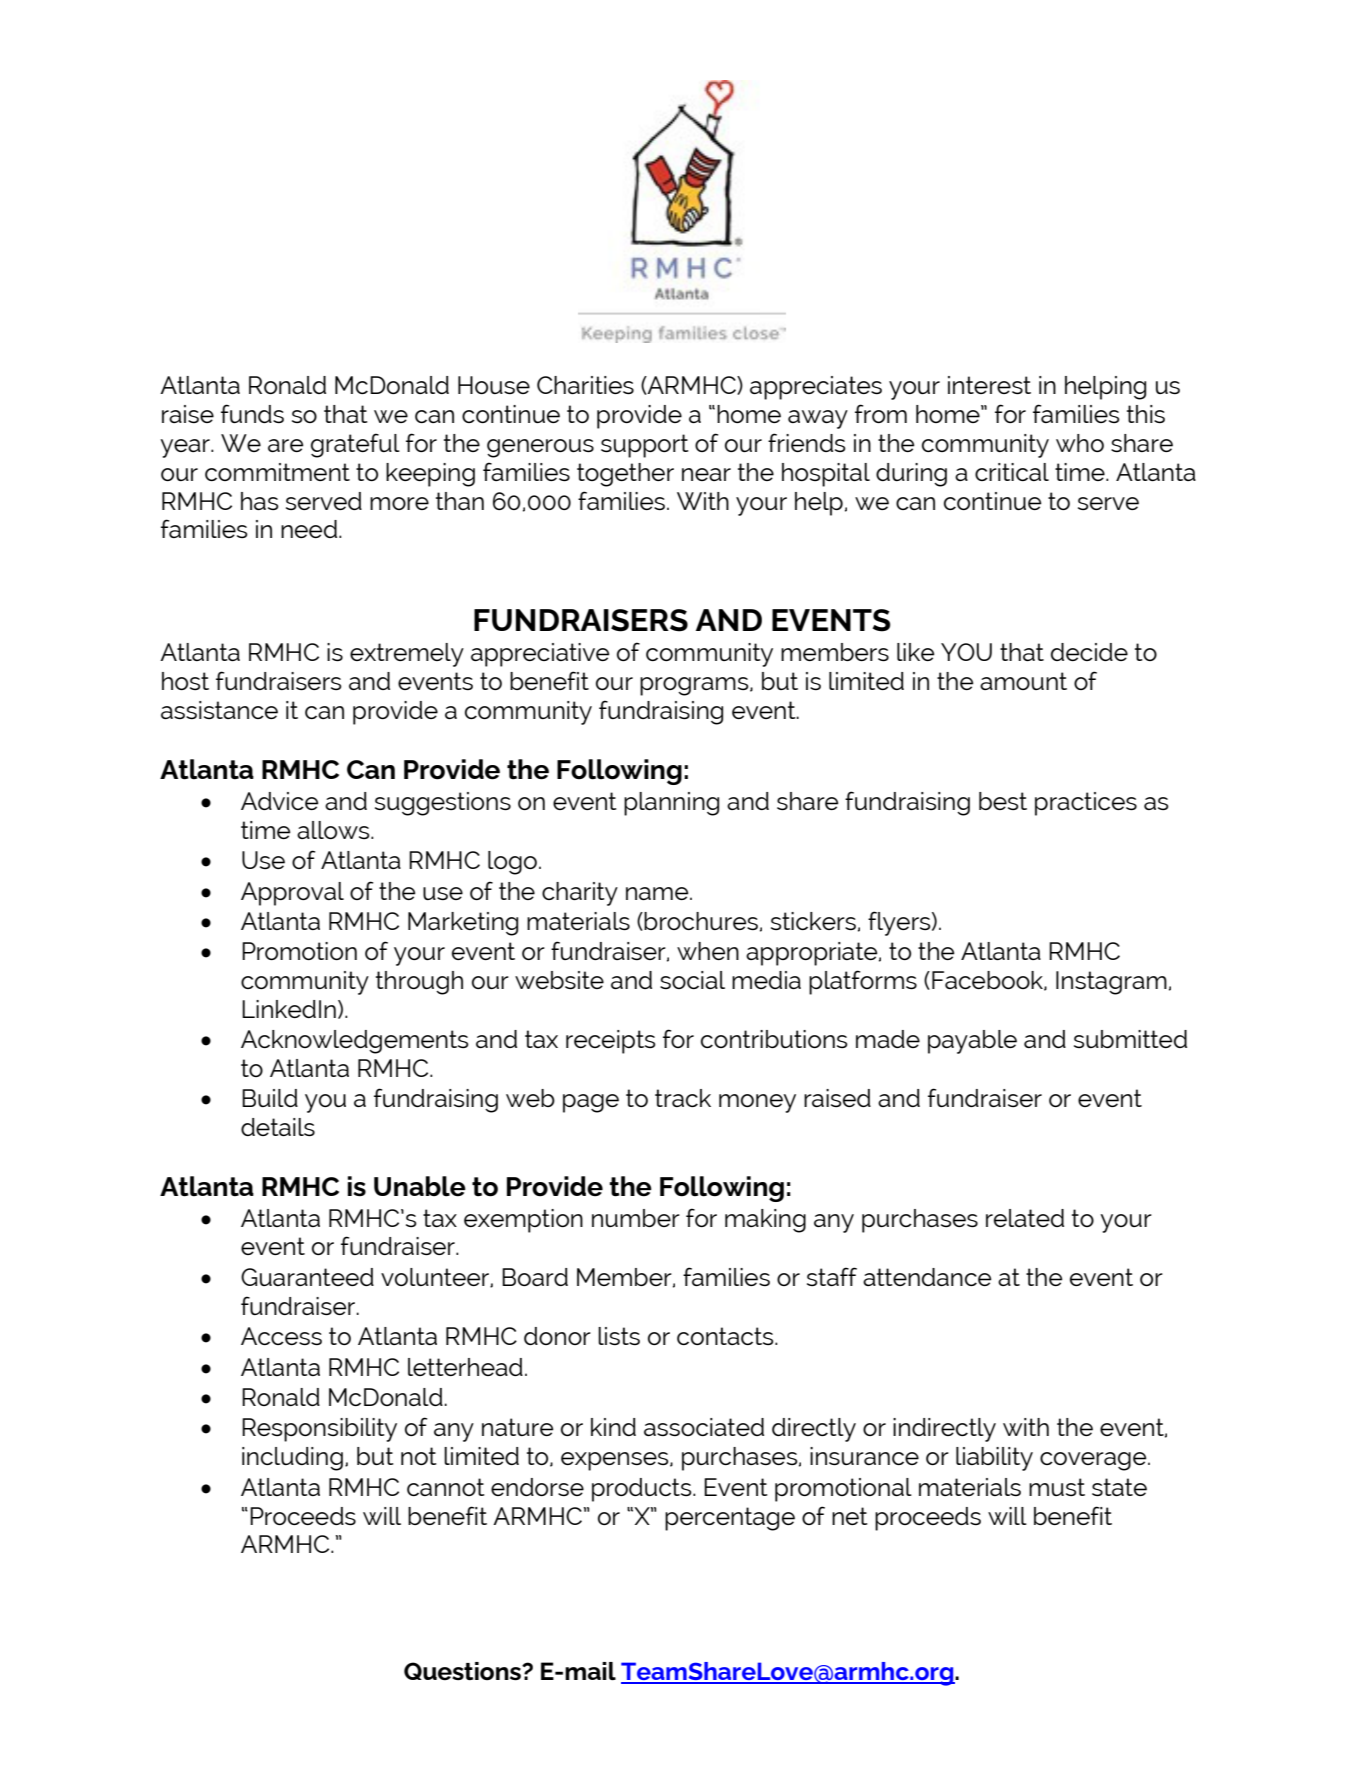 The width and height of the screenshot is (1364, 1766). I want to click on Questions, so click(464, 1671).
